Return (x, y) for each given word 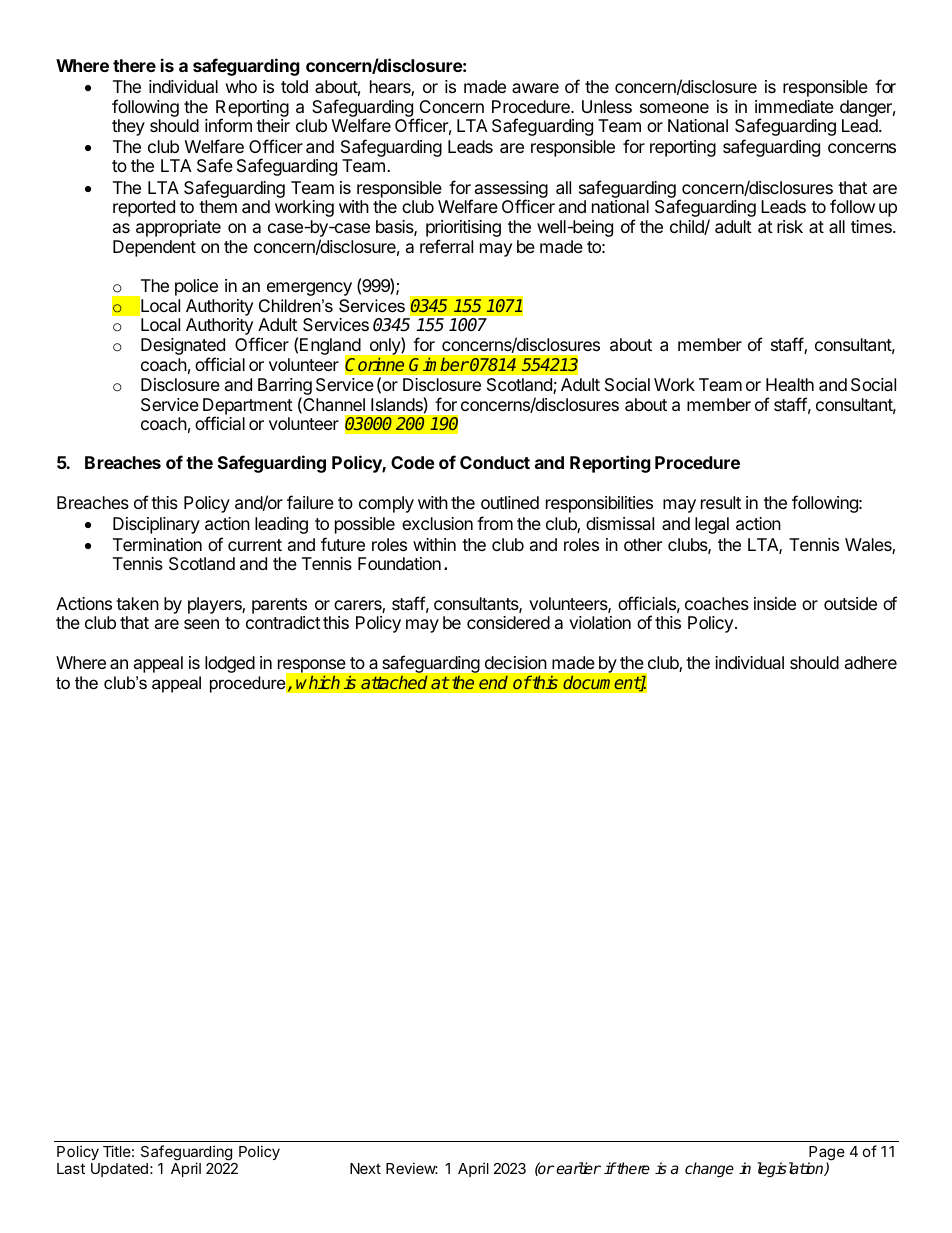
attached (394, 682)
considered (508, 622)
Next (365, 1168)
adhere (871, 662)
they (128, 127)
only (385, 348)
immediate (794, 106)
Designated (183, 348)
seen (201, 624)
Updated (119, 1170)
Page (826, 1154)
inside (775, 603)
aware (535, 88)
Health (790, 384)
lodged (230, 664)
